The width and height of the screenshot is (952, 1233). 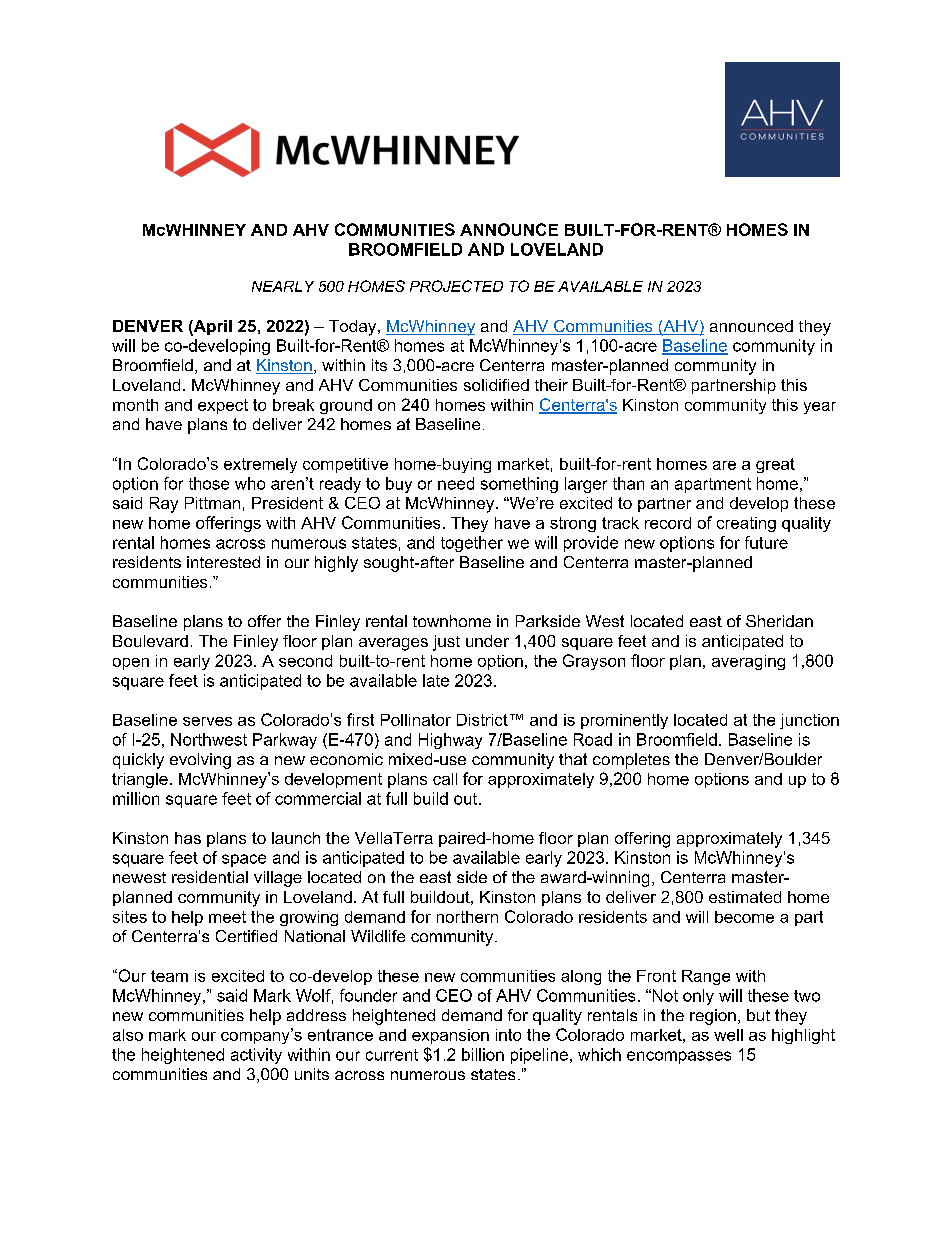 I want to click on PROJECTED, so click(x=456, y=286).
